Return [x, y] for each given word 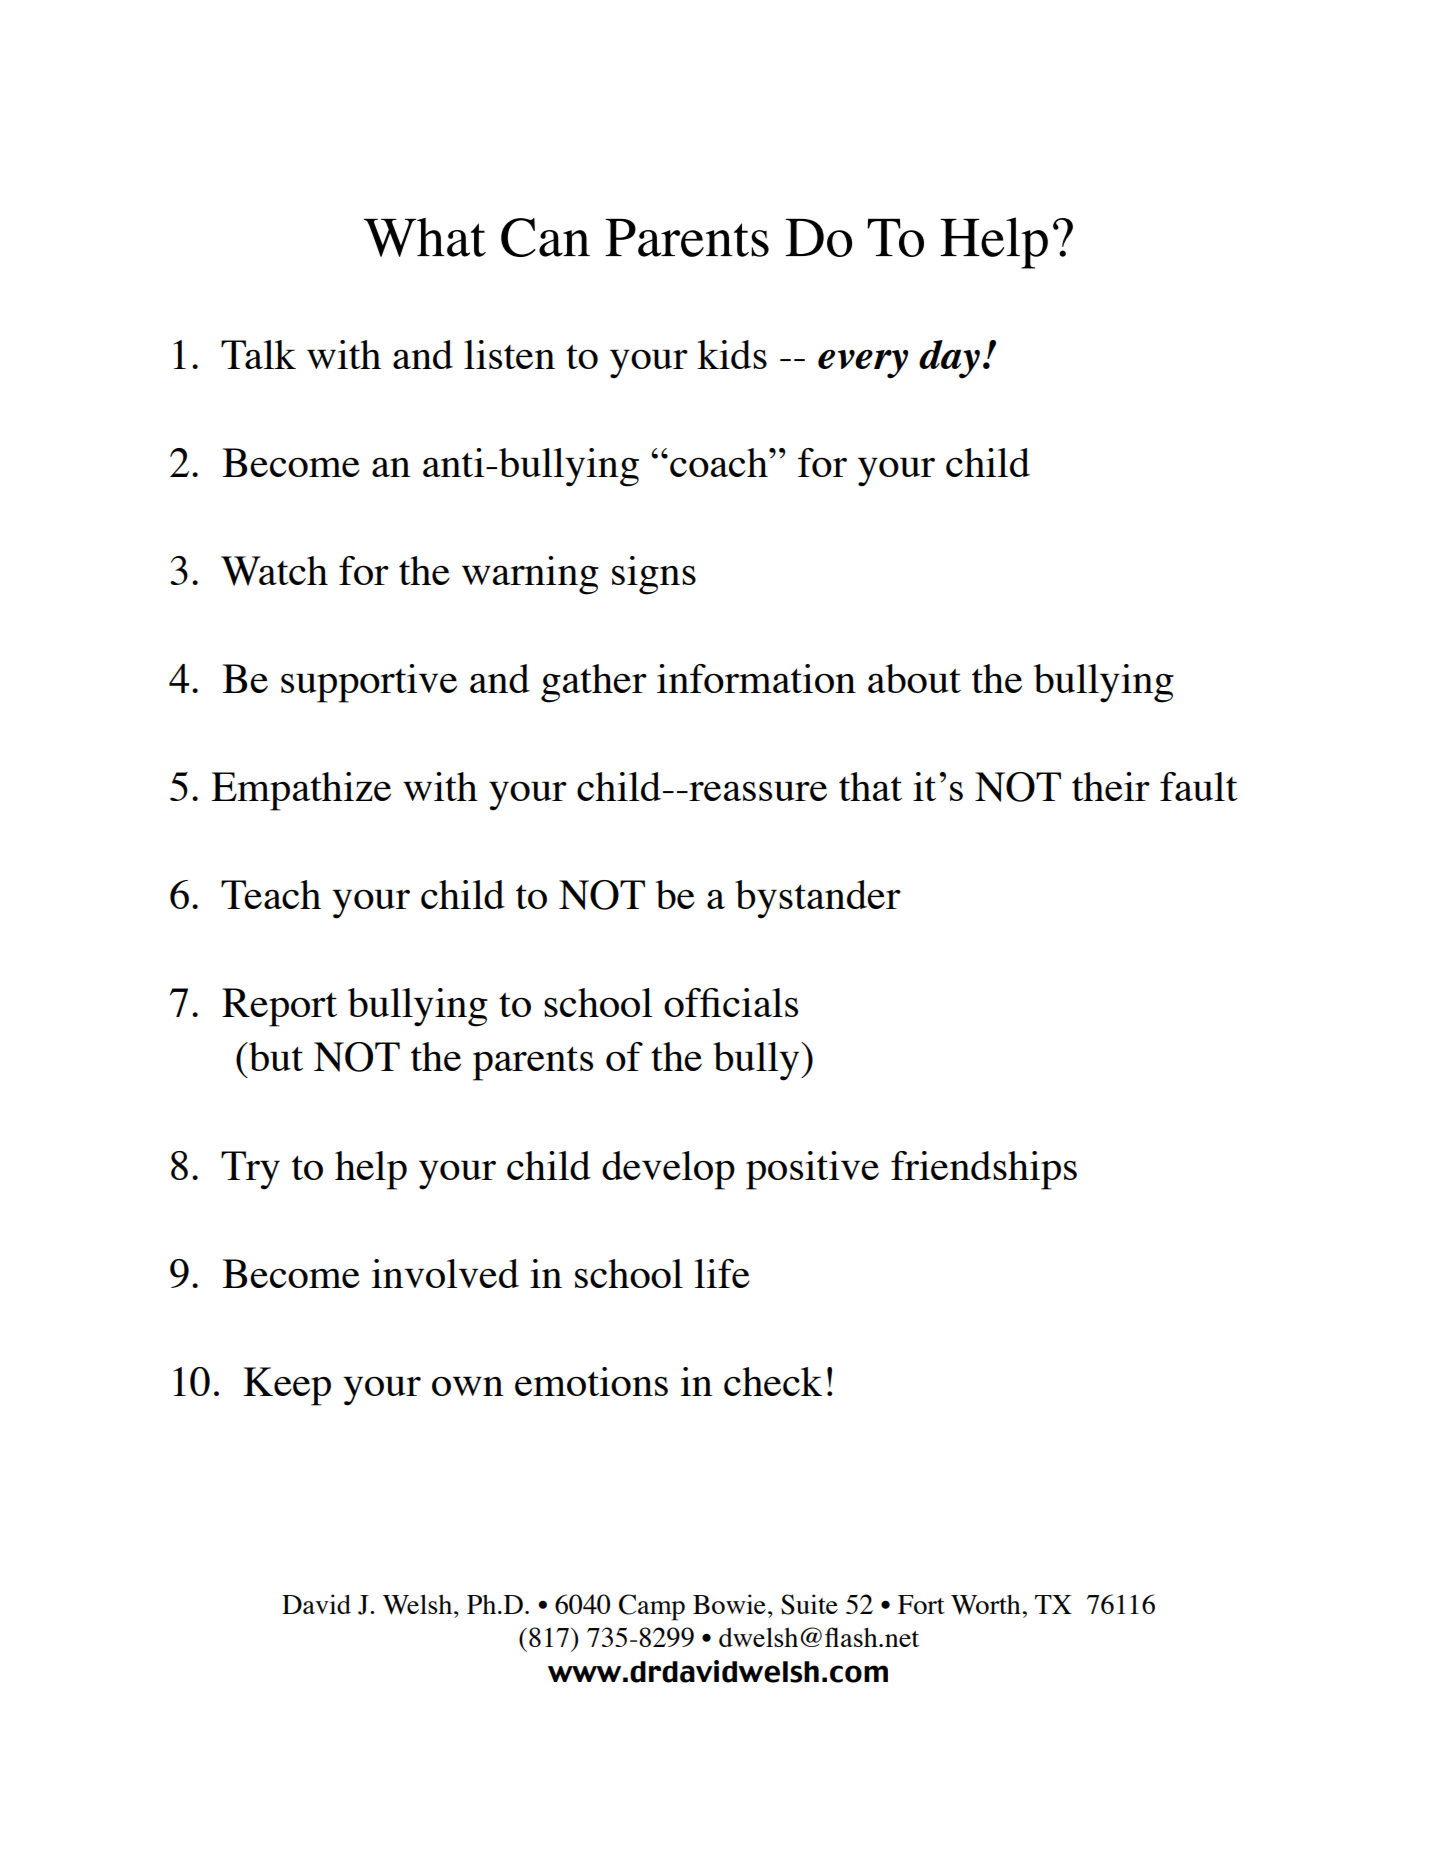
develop [668, 1170]
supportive [369, 683]
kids [732, 354]
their [1111, 786]
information [756, 678]
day [949, 359]
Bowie [729, 1604]
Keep [287, 1386]
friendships [984, 1170]
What [425, 237]
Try [250, 1170]
